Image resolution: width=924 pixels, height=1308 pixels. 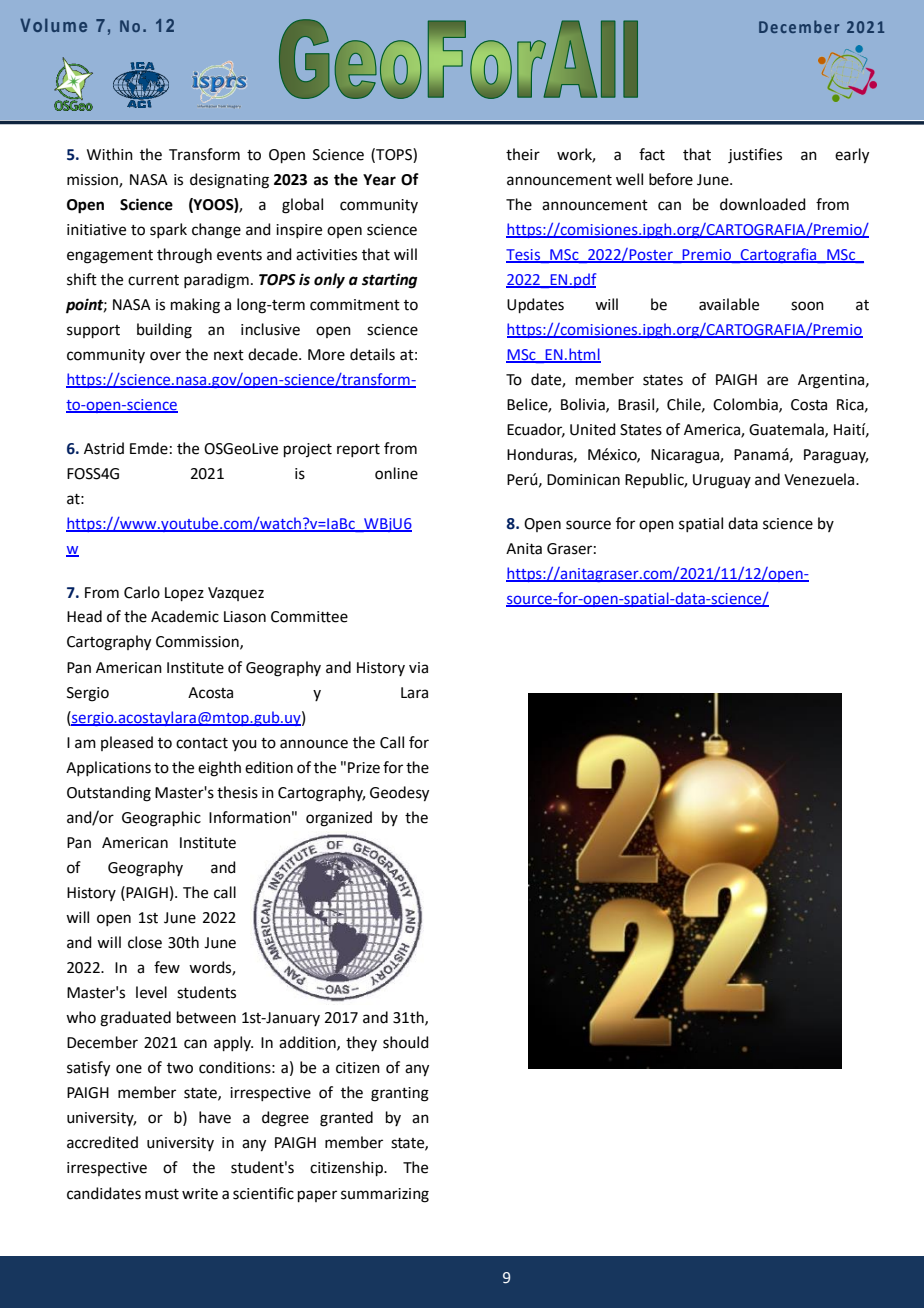 What do you see at coordinates (396, 473) in the document?
I see `online` at bounding box center [396, 473].
